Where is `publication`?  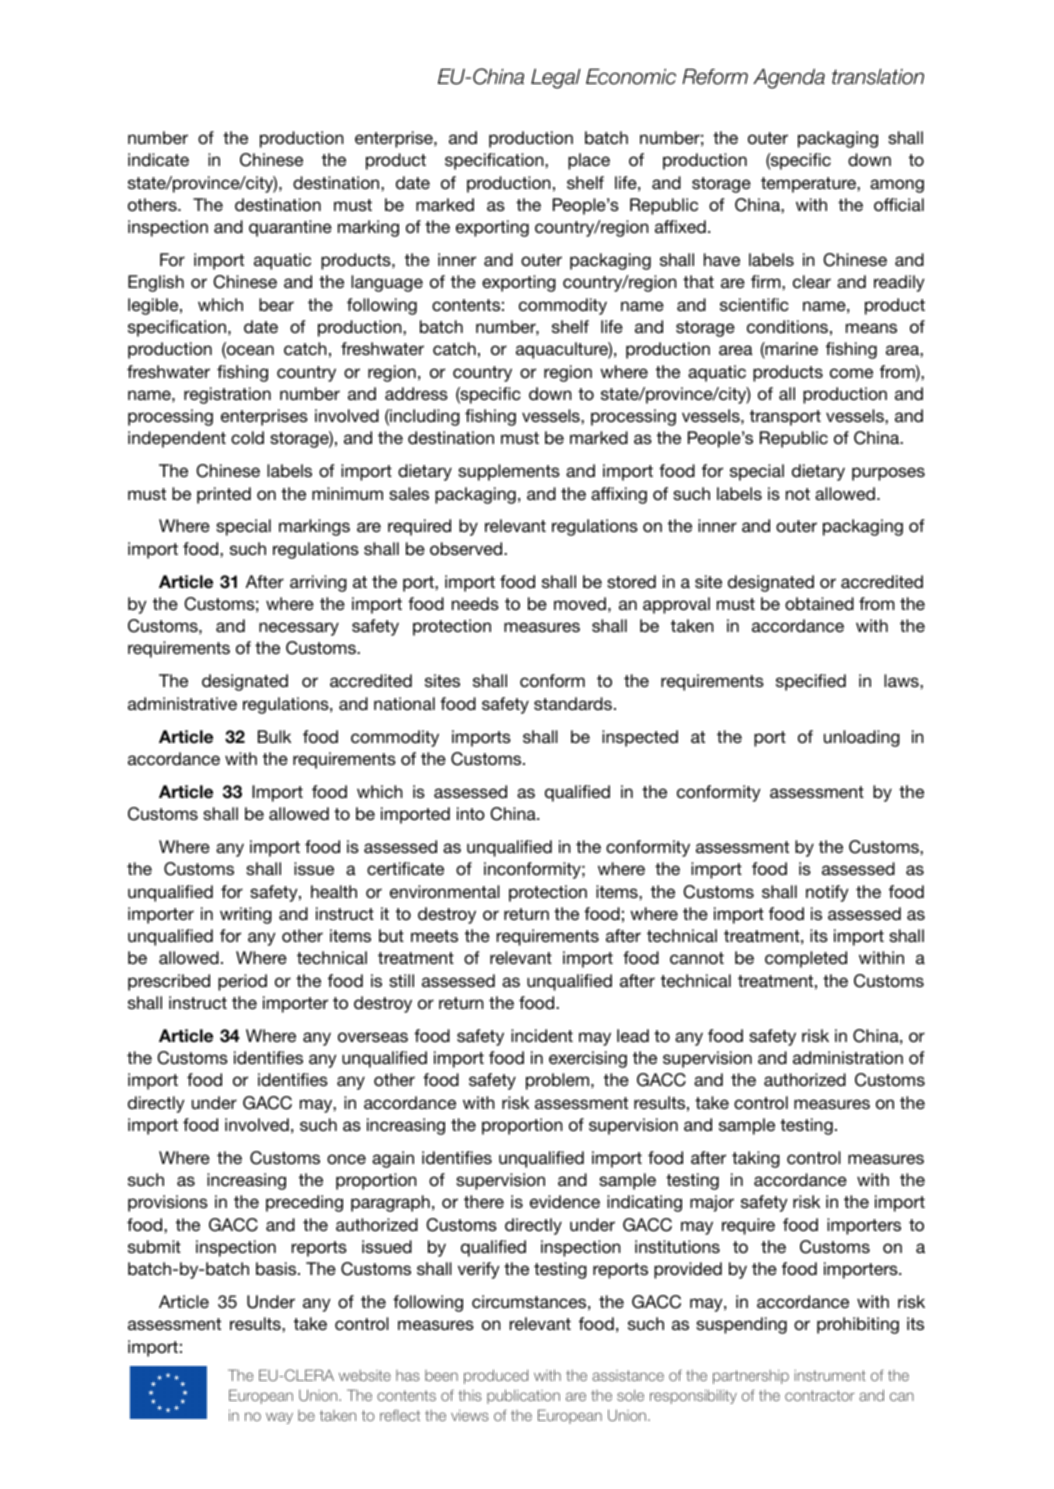 publication is located at coordinates (523, 1396).
